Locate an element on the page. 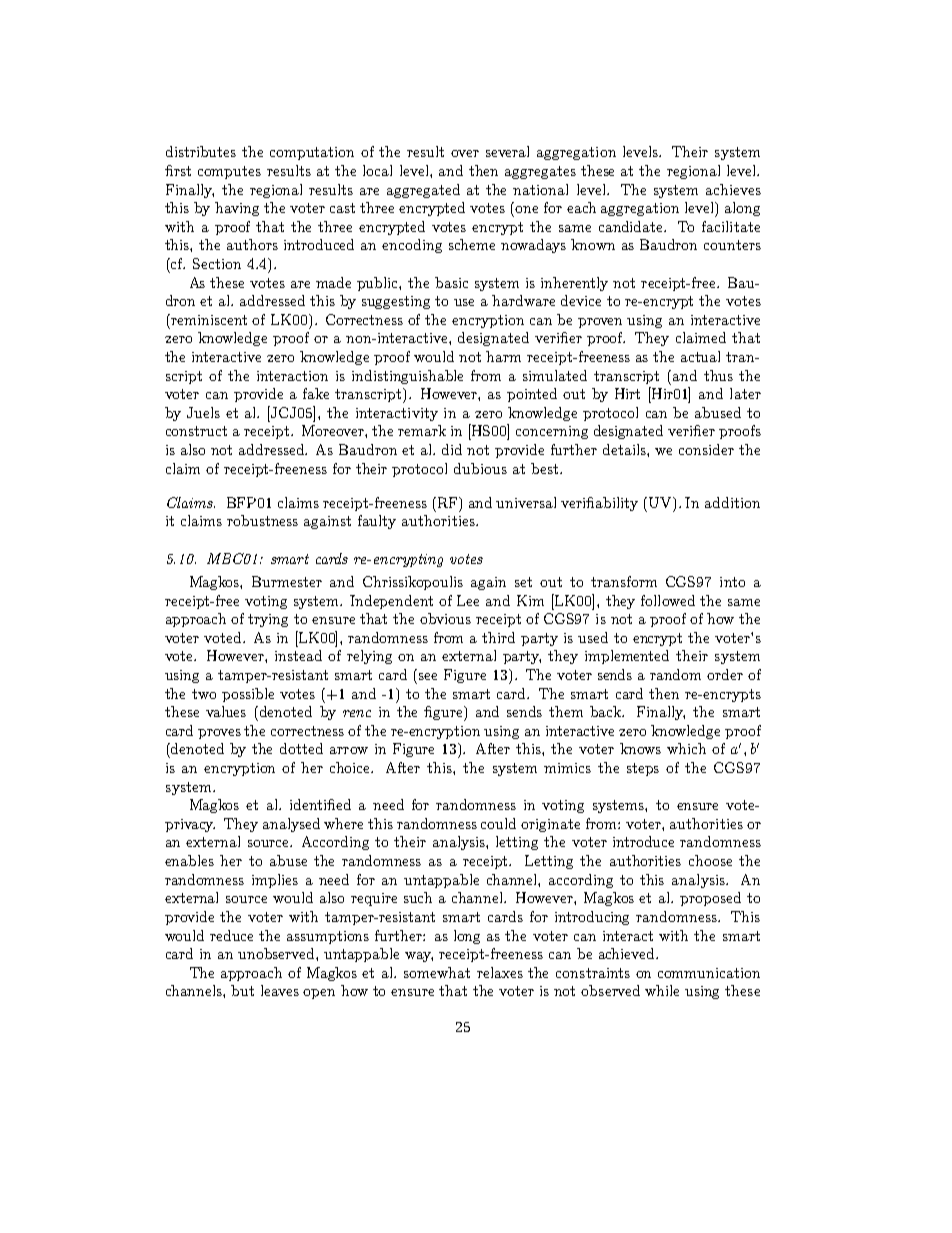  computes is located at coordinates (229, 172).
